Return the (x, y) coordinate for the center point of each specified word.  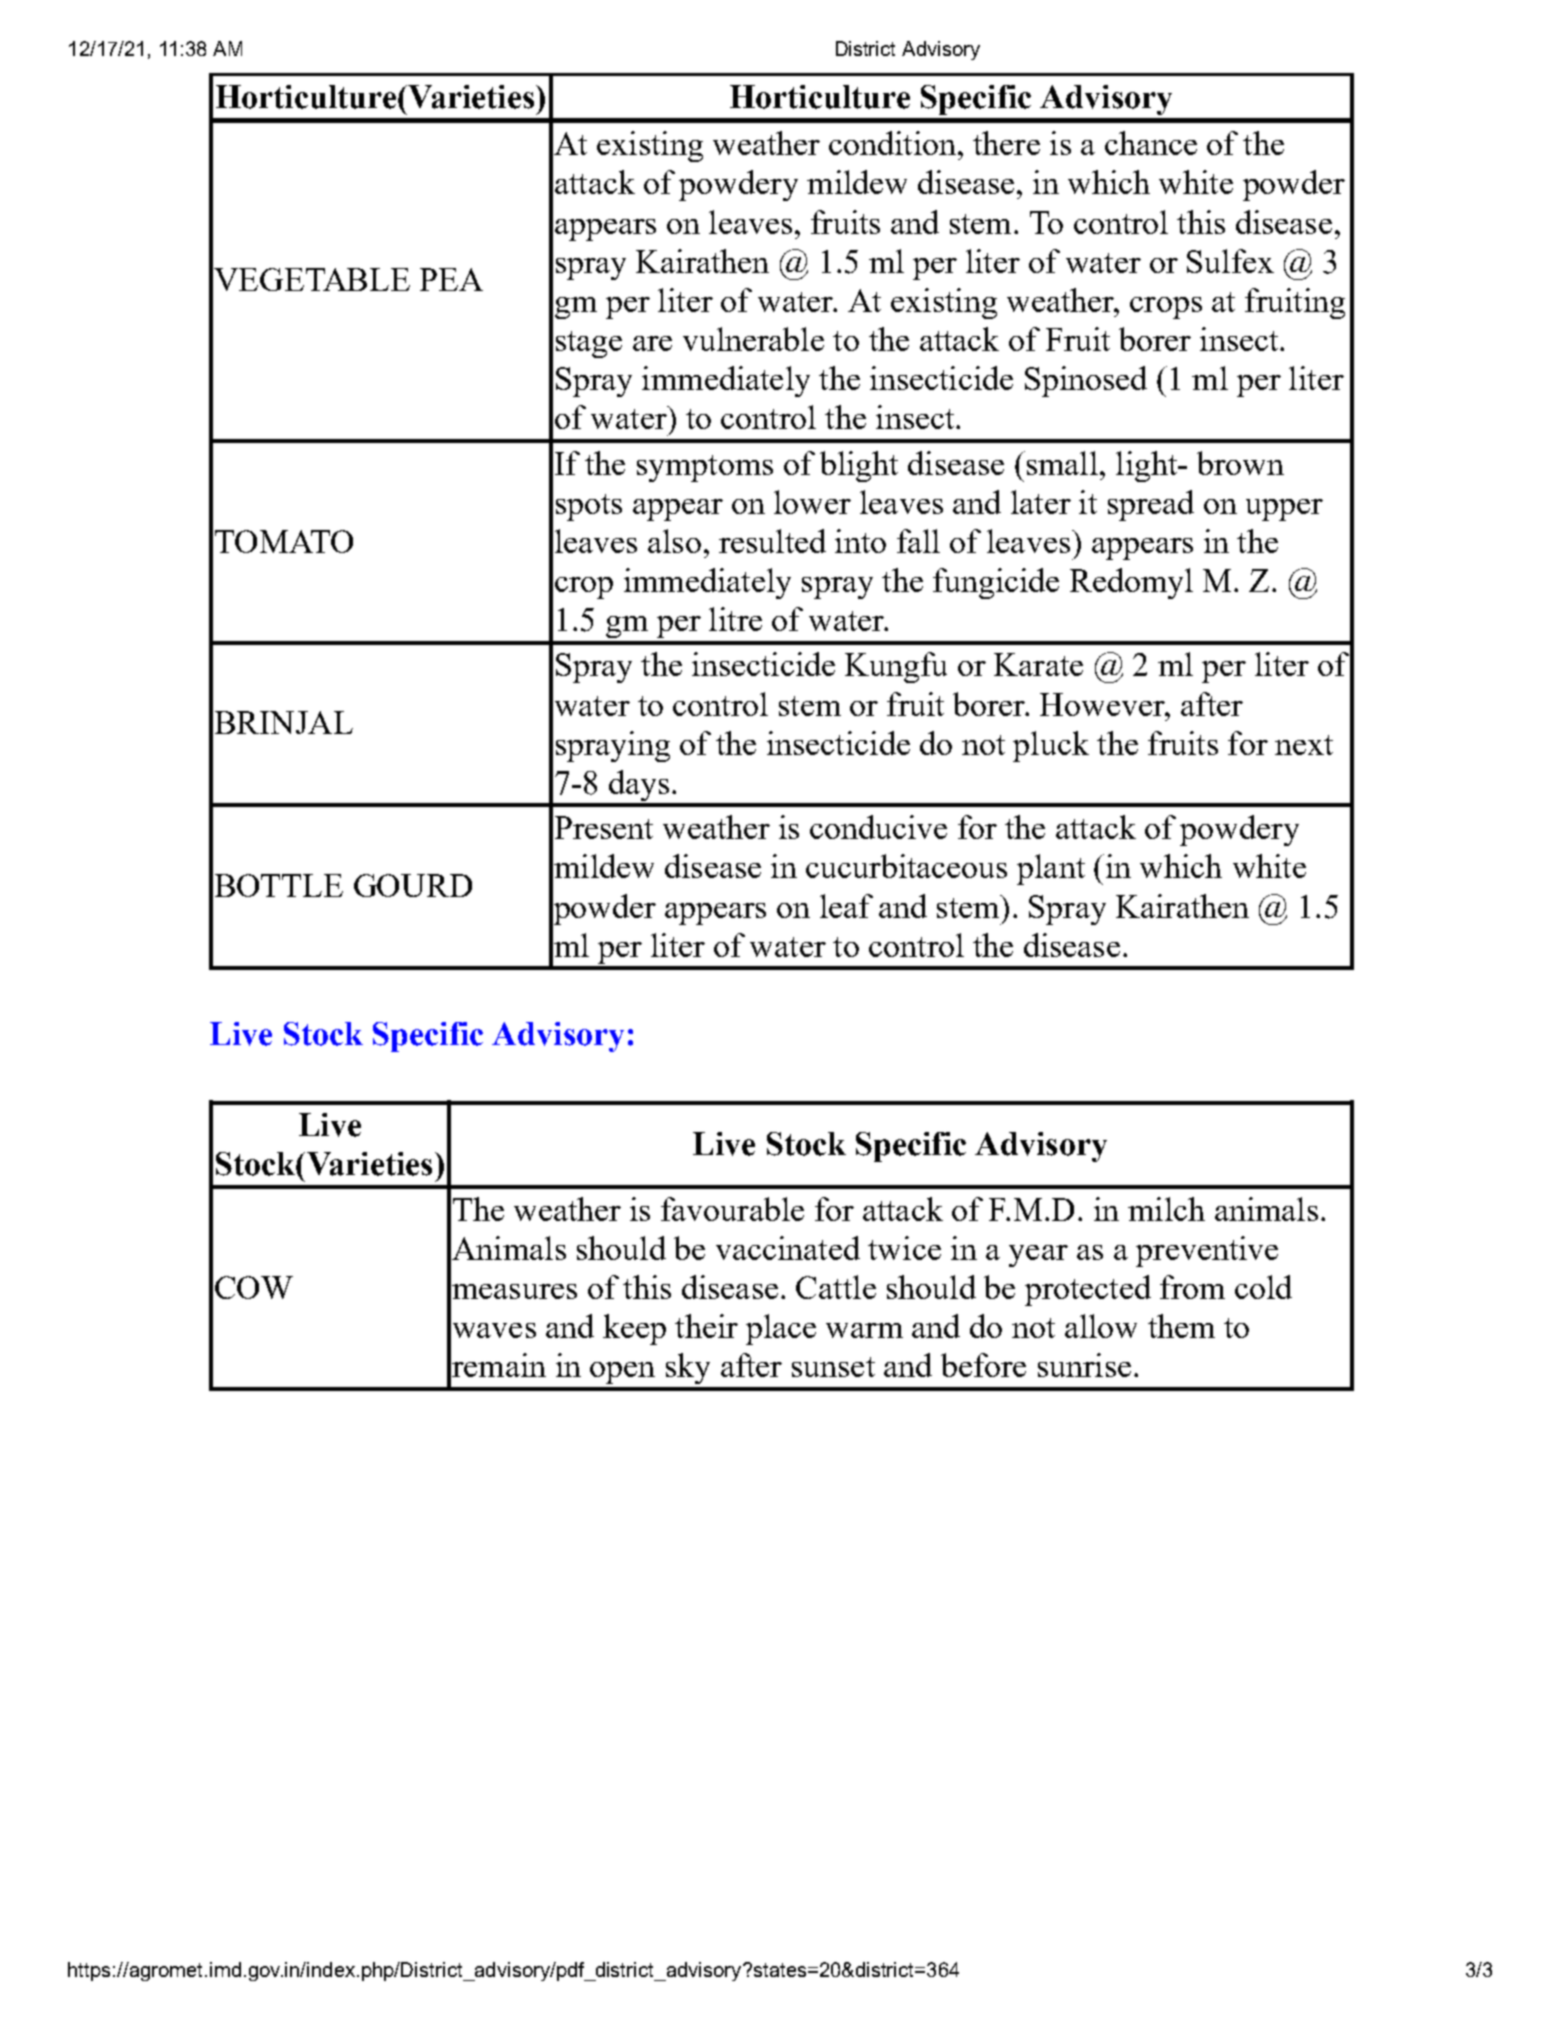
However (1103, 704)
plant (1051, 869)
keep (634, 1329)
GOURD (413, 885)
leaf (846, 906)
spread (1151, 505)
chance (1151, 143)
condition (892, 143)
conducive (878, 827)
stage (589, 344)
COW (254, 1287)
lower (812, 502)
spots (589, 507)
